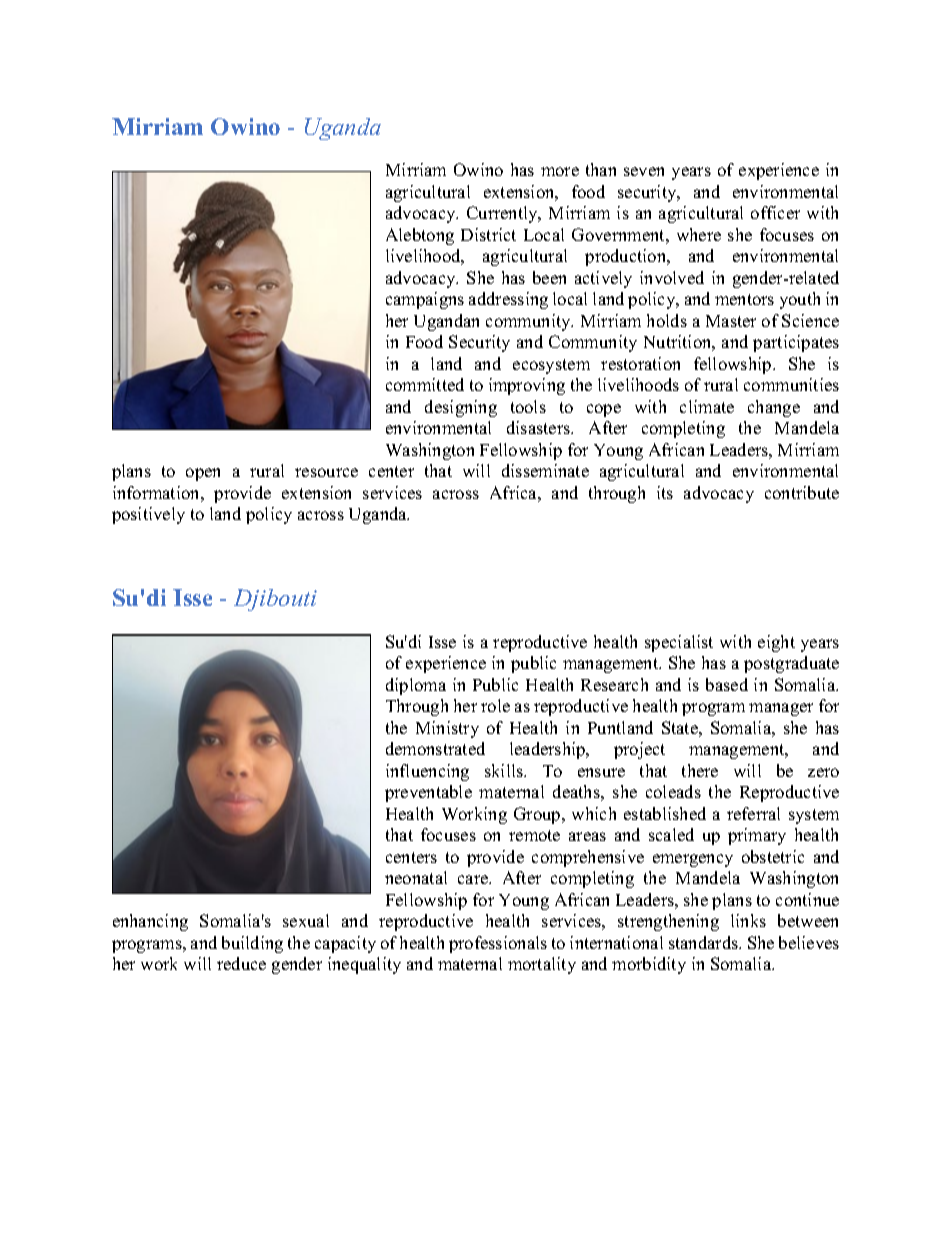  What do you see at coordinates (776, 643) in the image?
I see `eight` at bounding box center [776, 643].
